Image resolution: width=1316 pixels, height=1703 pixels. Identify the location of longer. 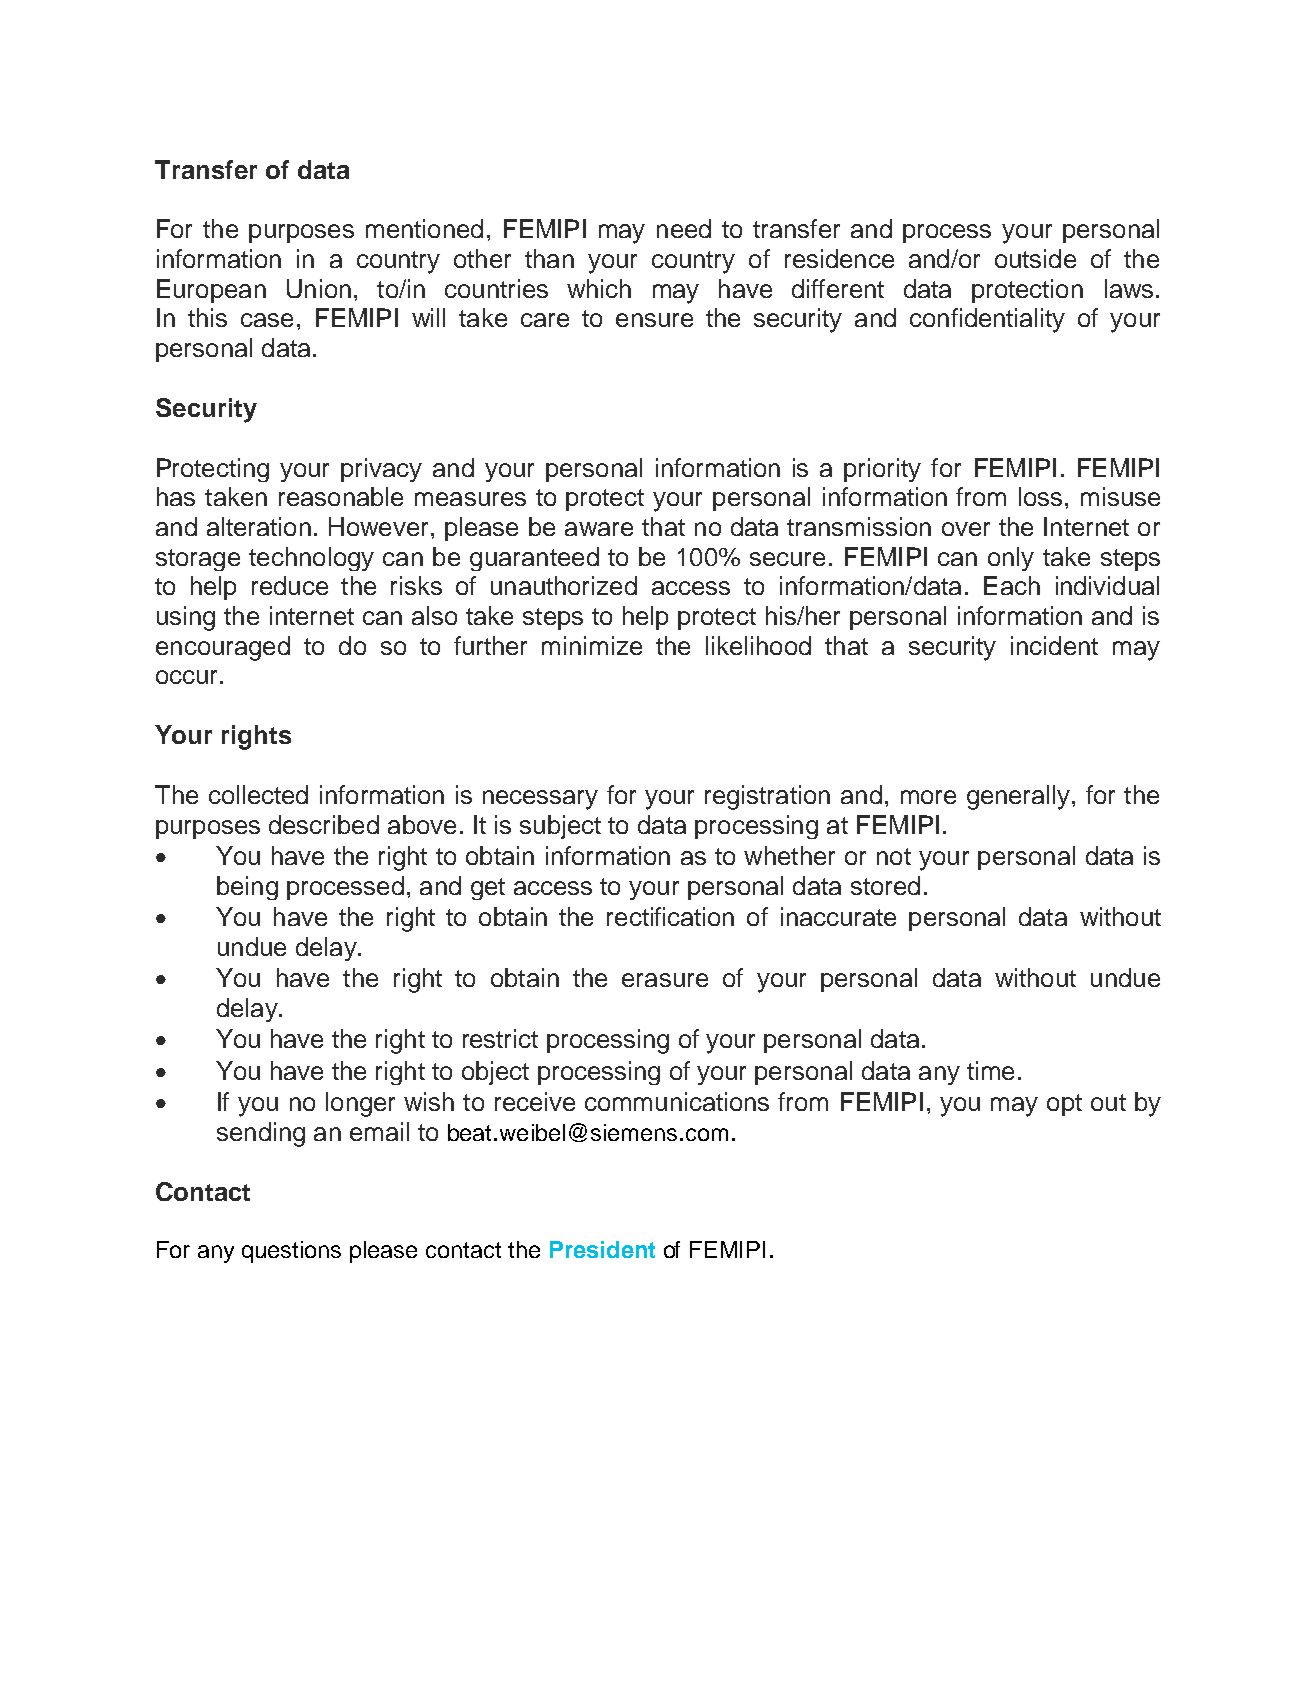
(360, 1104).
